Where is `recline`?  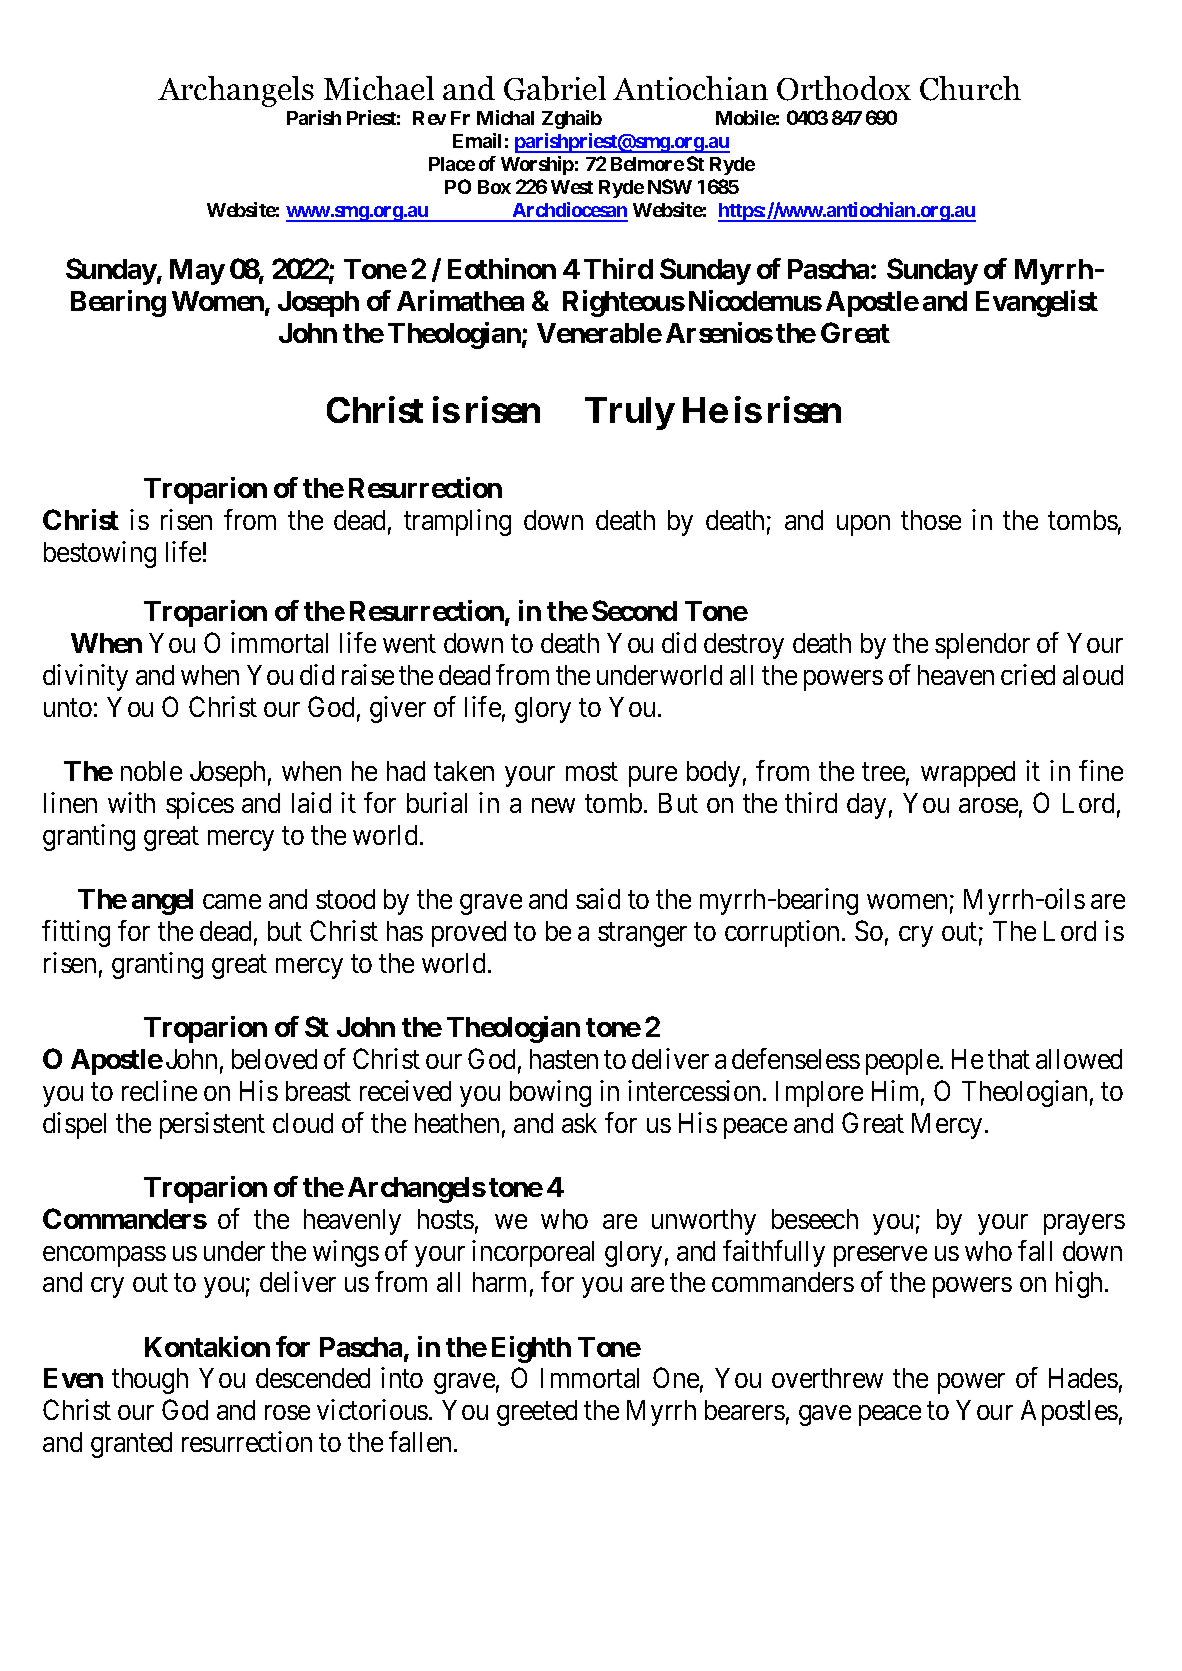
recline is located at coordinates (159, 1090).
